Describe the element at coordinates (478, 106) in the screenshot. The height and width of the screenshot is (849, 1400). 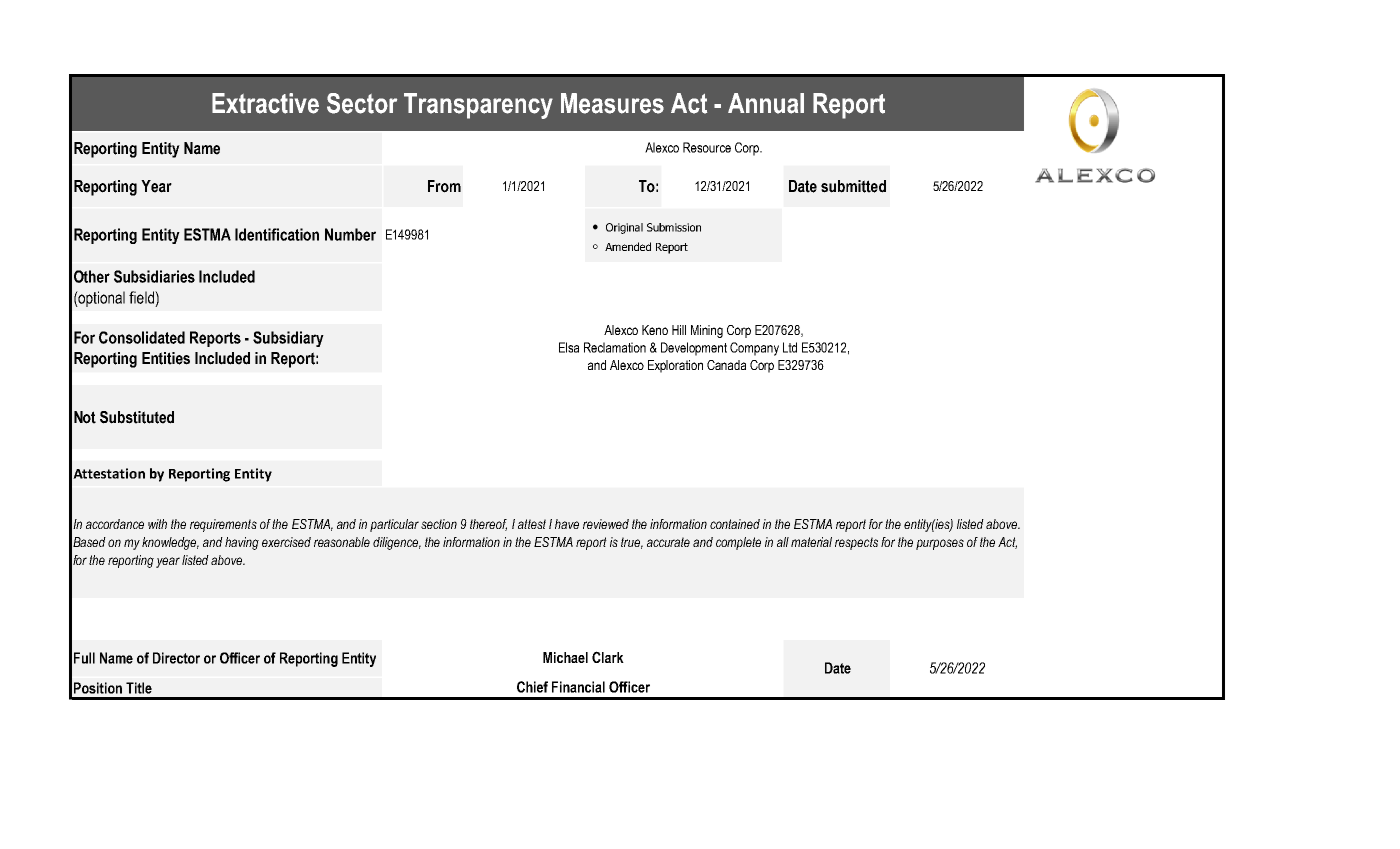
I see `Transparency` at that location.
